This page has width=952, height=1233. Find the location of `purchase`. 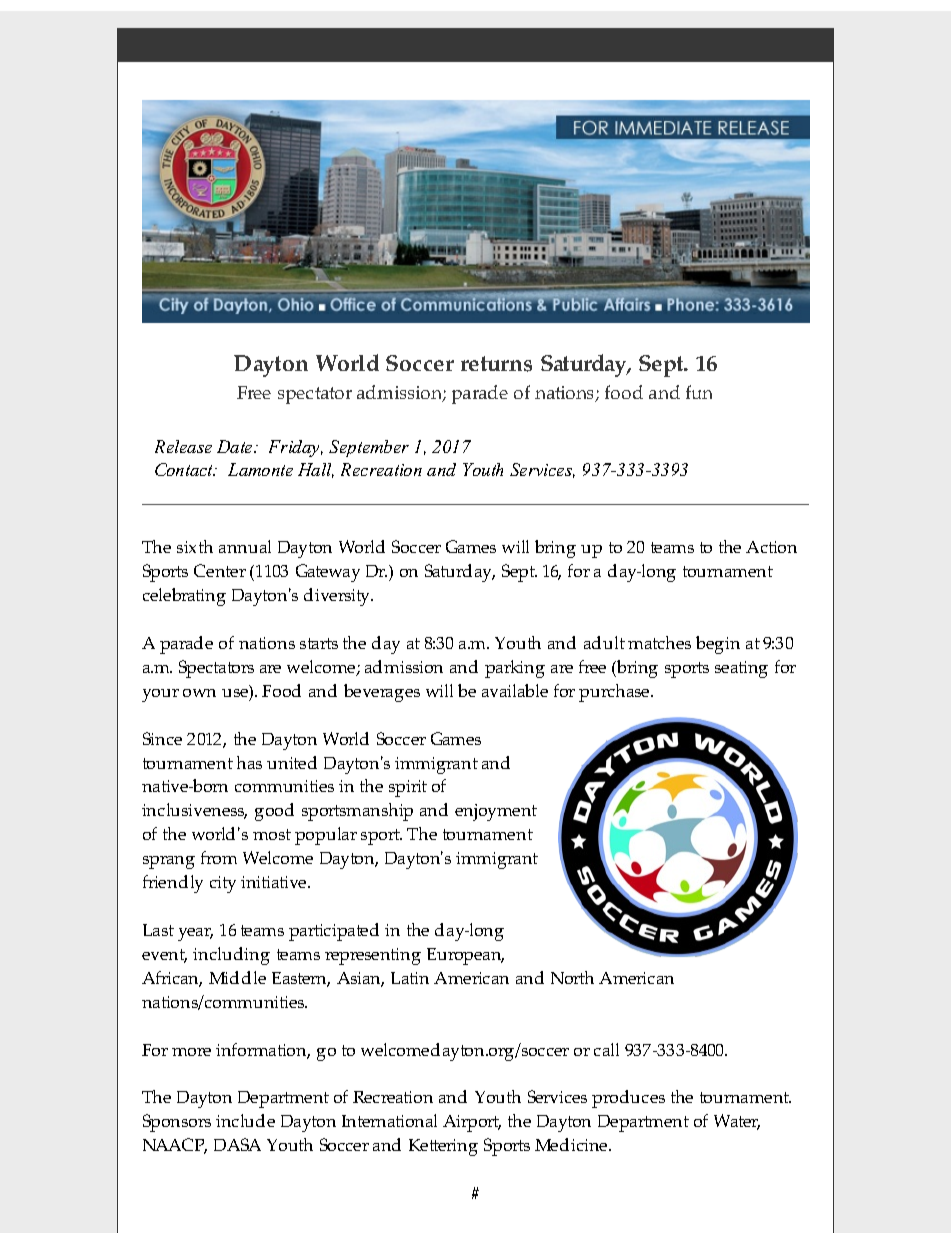

purchase is located at coordinates (615, 693).
